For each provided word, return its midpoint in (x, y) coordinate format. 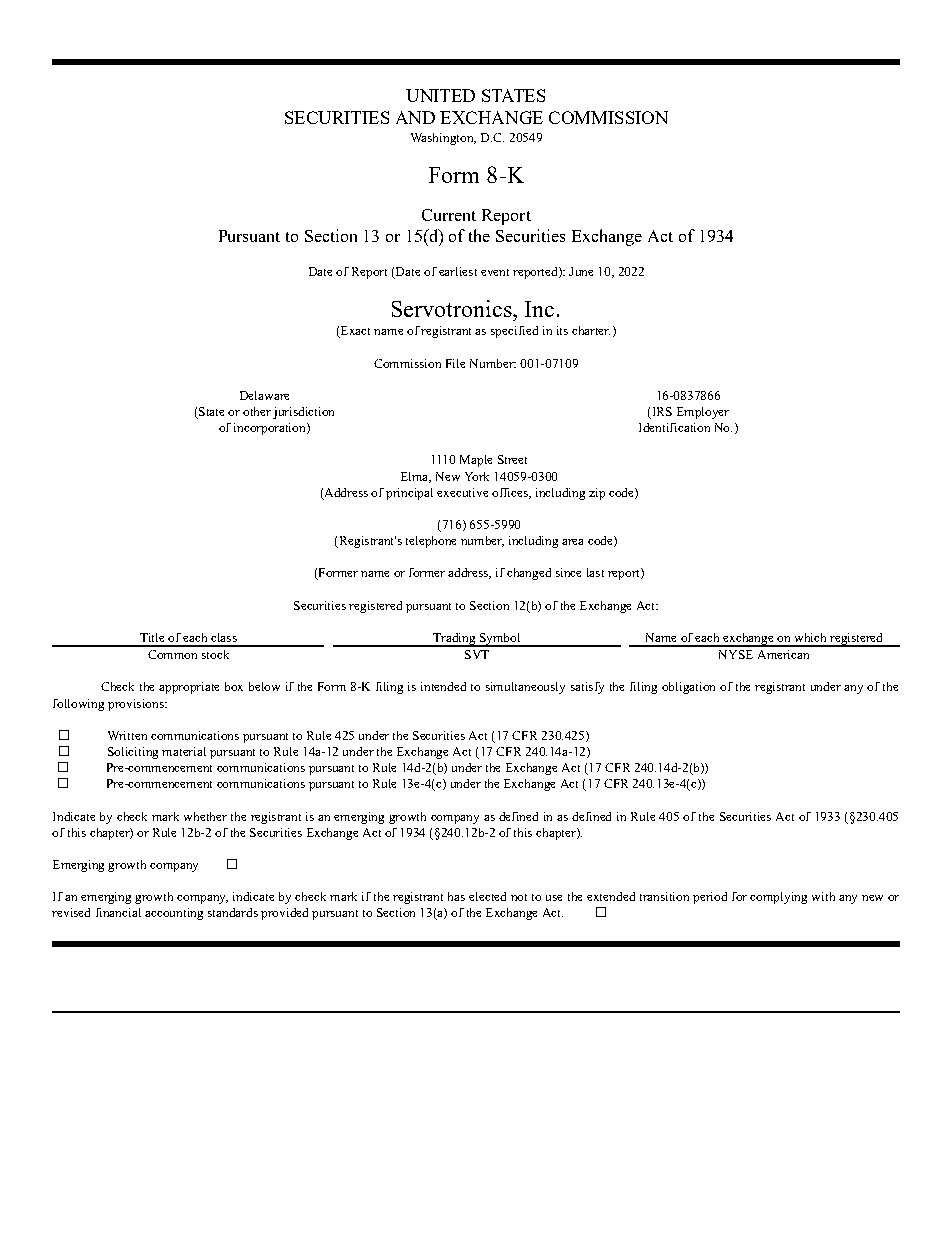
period (710, 898)
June (581, 271)
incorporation (271, 429)
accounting (174, 914)
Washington (443, 139)
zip (597, 494)
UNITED (440, 95)
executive (462, 492)
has (456, 896)
